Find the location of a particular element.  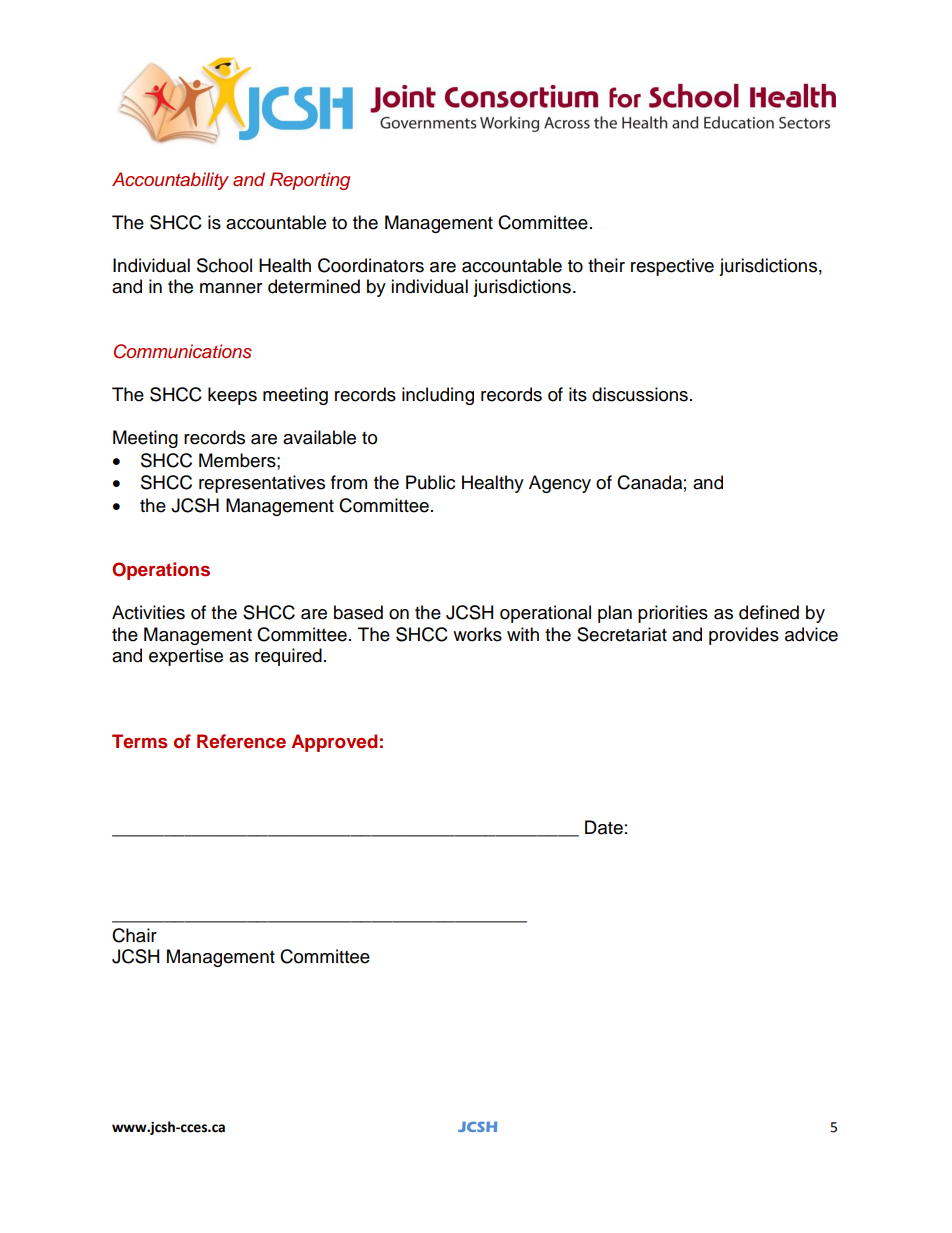

expertise is located at coordinates (186, 657).
